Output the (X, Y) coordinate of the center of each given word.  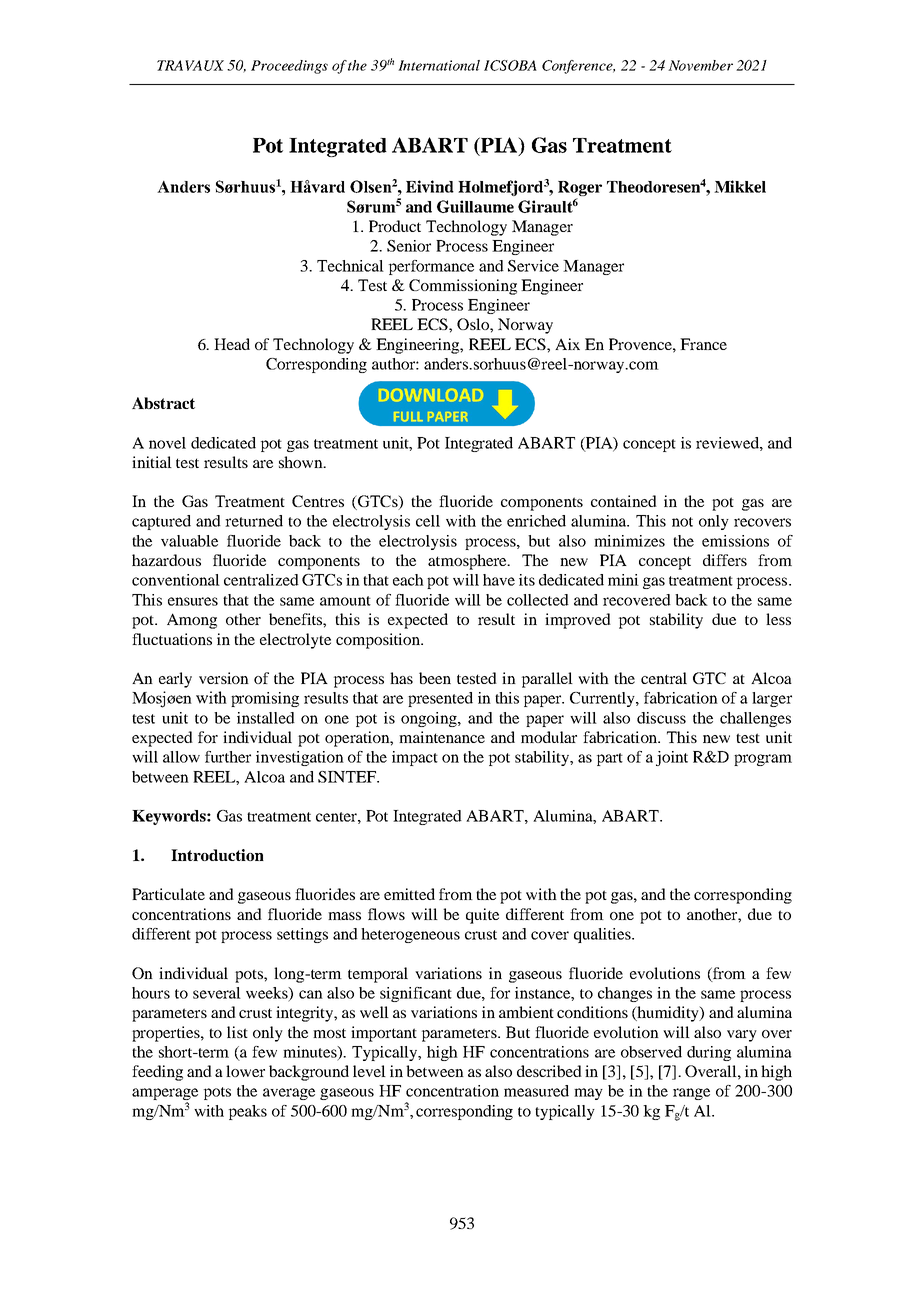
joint (672, 758)
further (228, 757)
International (439, 65)
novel (167, 443)
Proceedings (289, 67)
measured (536, 1091)
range (691, 1094)
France (703, 344)
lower (245, 1071)
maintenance (442, 737)
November (700, 65)
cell (428, 521)
